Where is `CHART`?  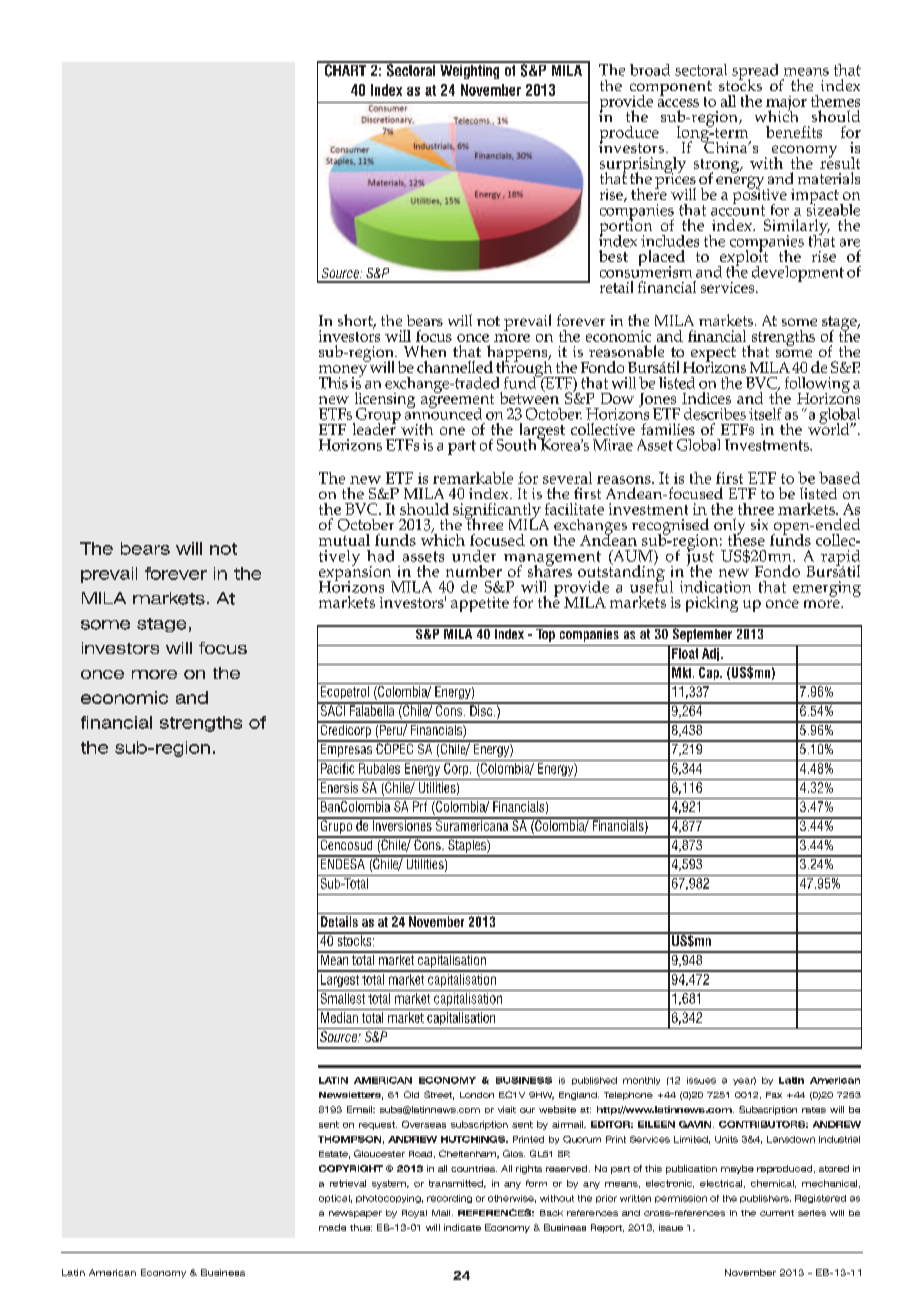
CHART is located at coordinates (346, 69).
